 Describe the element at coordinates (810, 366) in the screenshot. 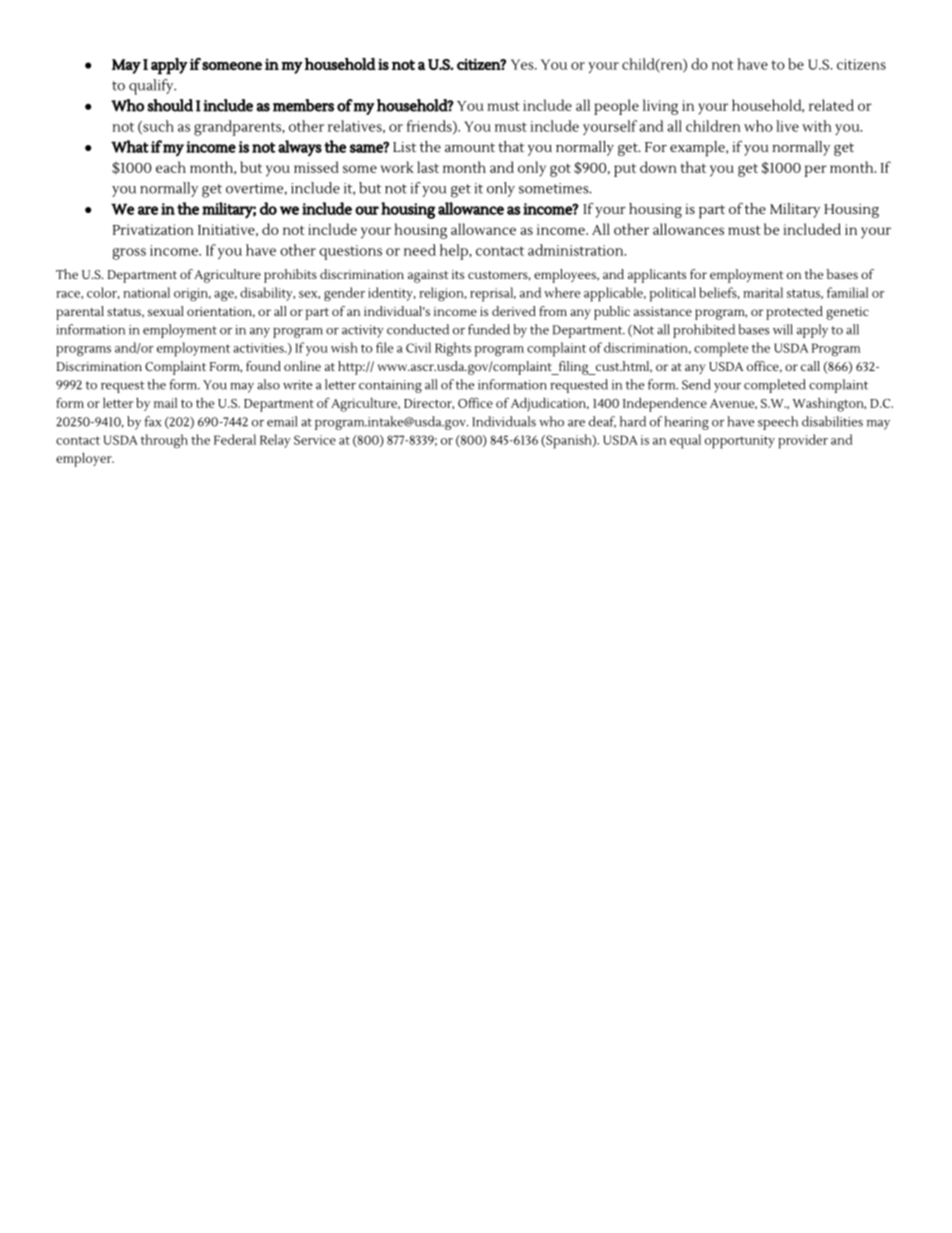

I see `call` at that location.
